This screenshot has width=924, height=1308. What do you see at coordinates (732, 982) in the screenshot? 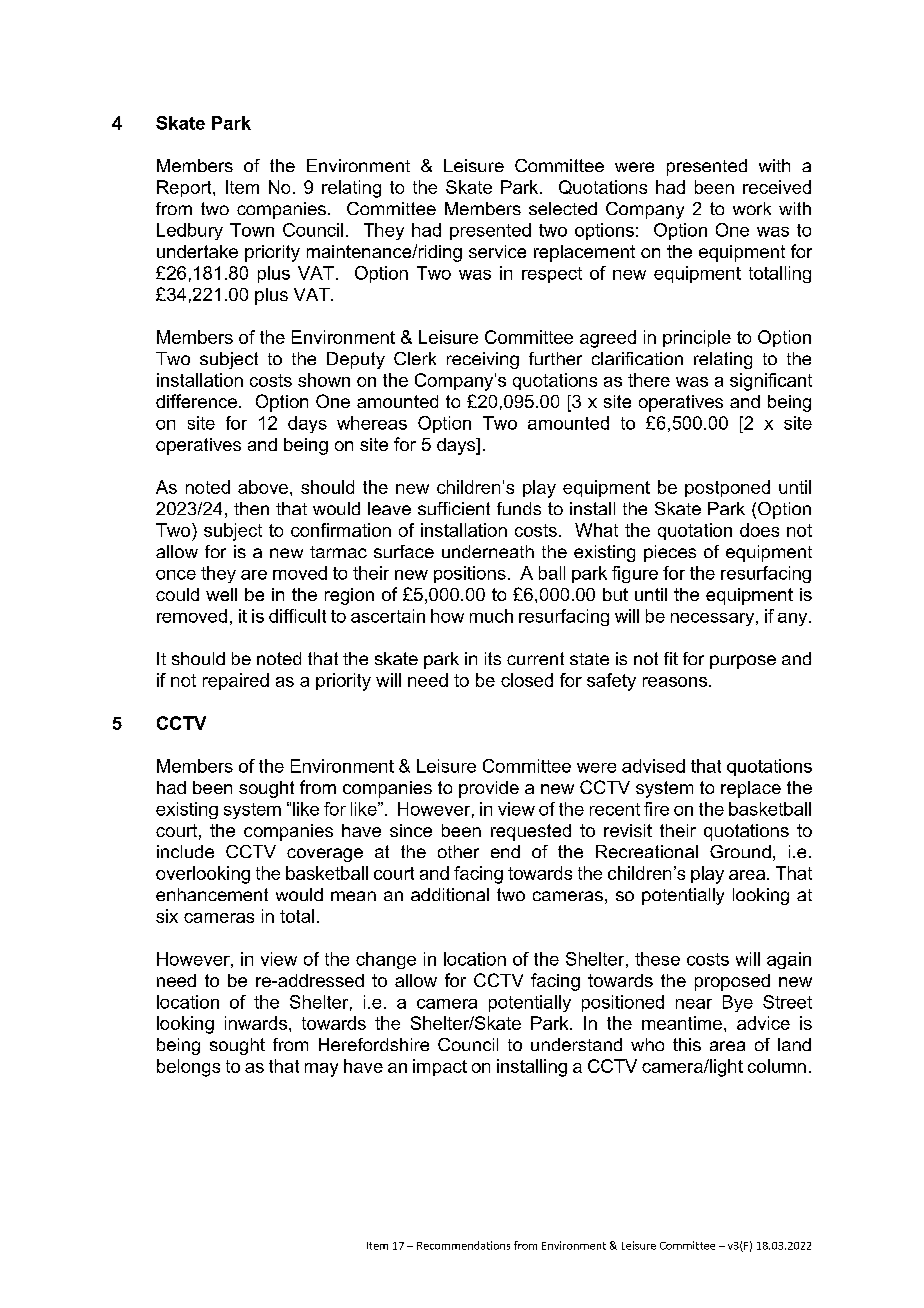
I see `proposed` at bounding box center [732, 982].
